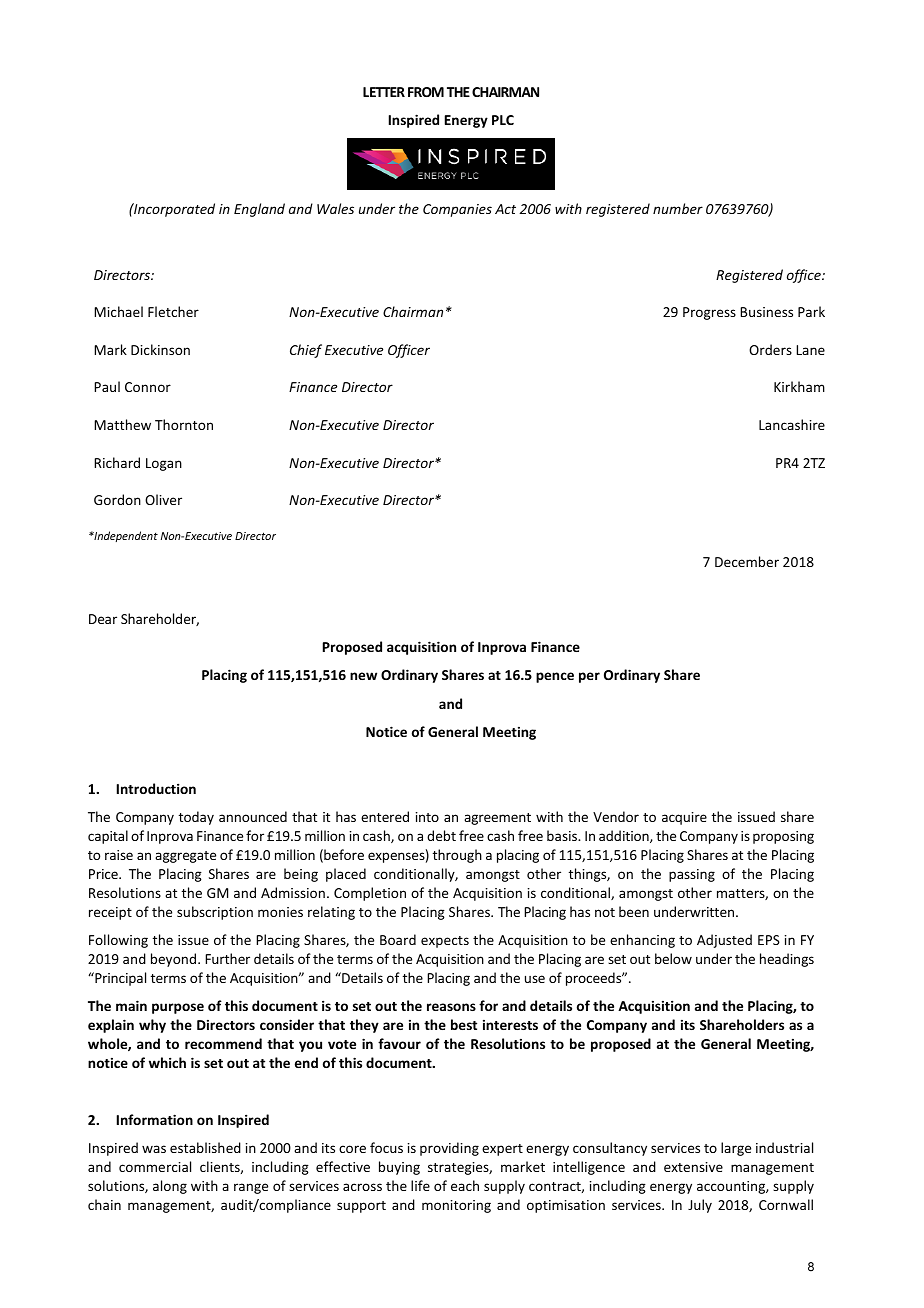 This image has width=924, height=1308. What do you see at coordinates (678, 208) in the image?
I see `number` at bounding box center [678, 208].
